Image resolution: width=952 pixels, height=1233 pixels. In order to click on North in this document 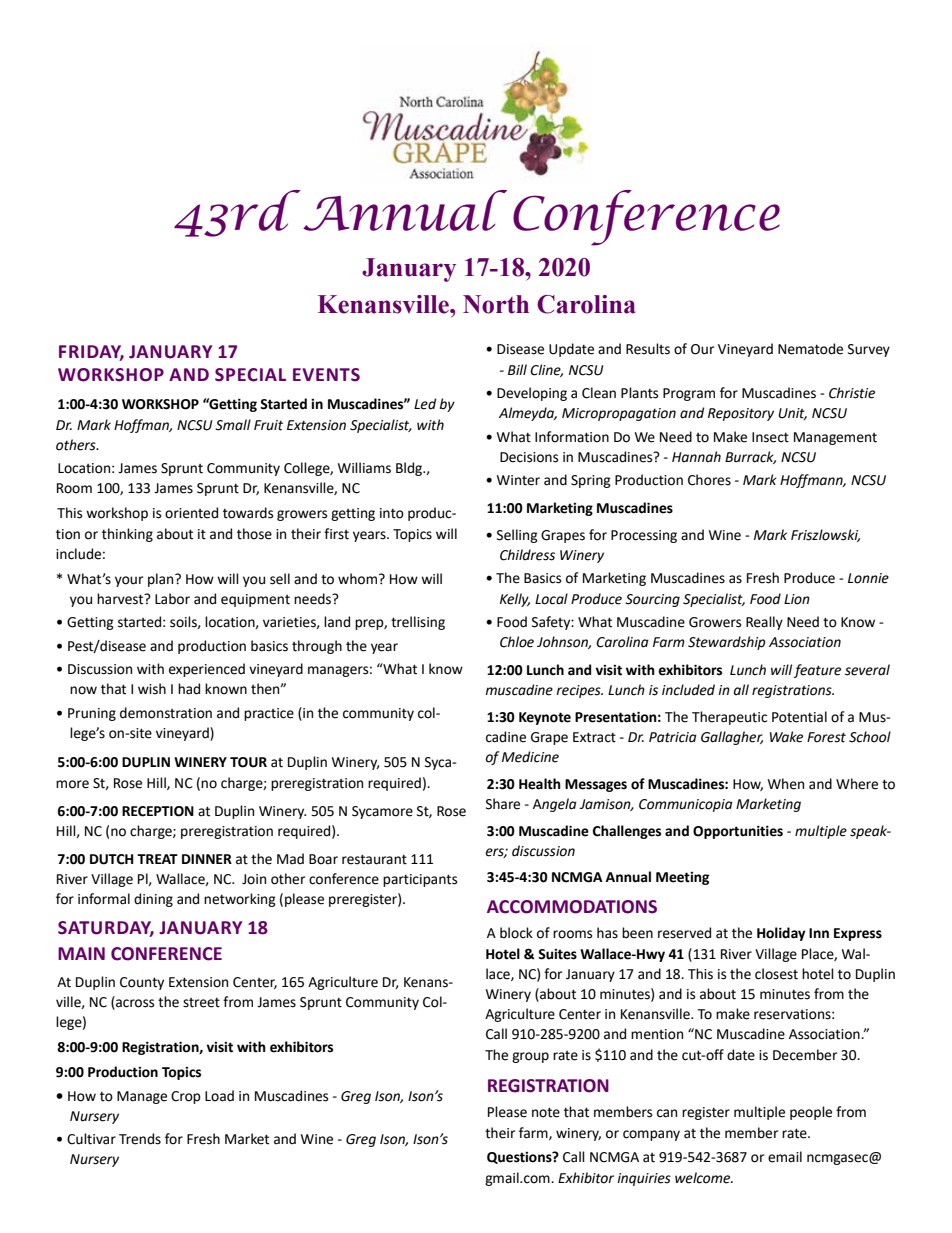, I will do `click(496, 304)`.
